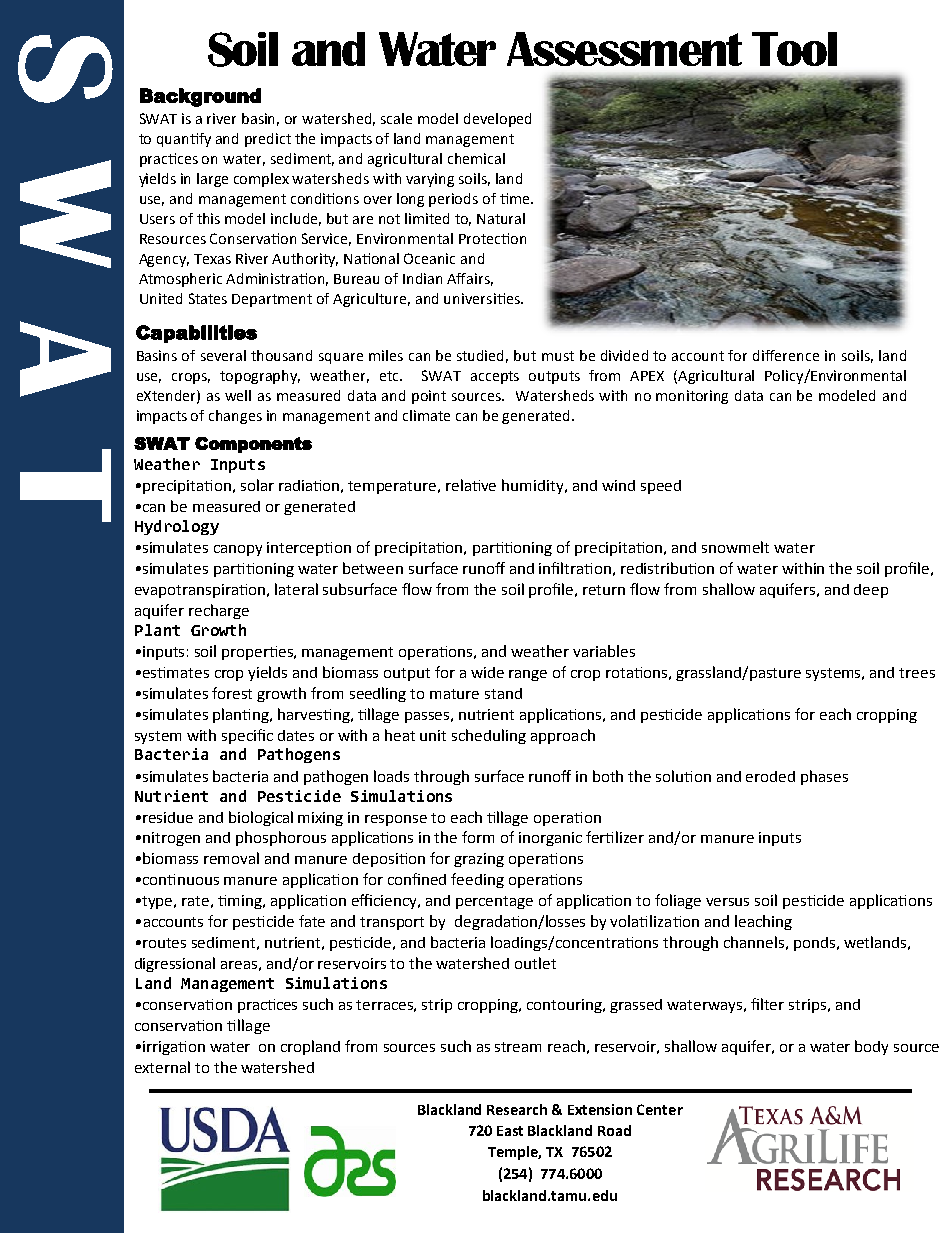 The width and height of the image is (952, 1233). I want to click on phases, so click(824, 777).
